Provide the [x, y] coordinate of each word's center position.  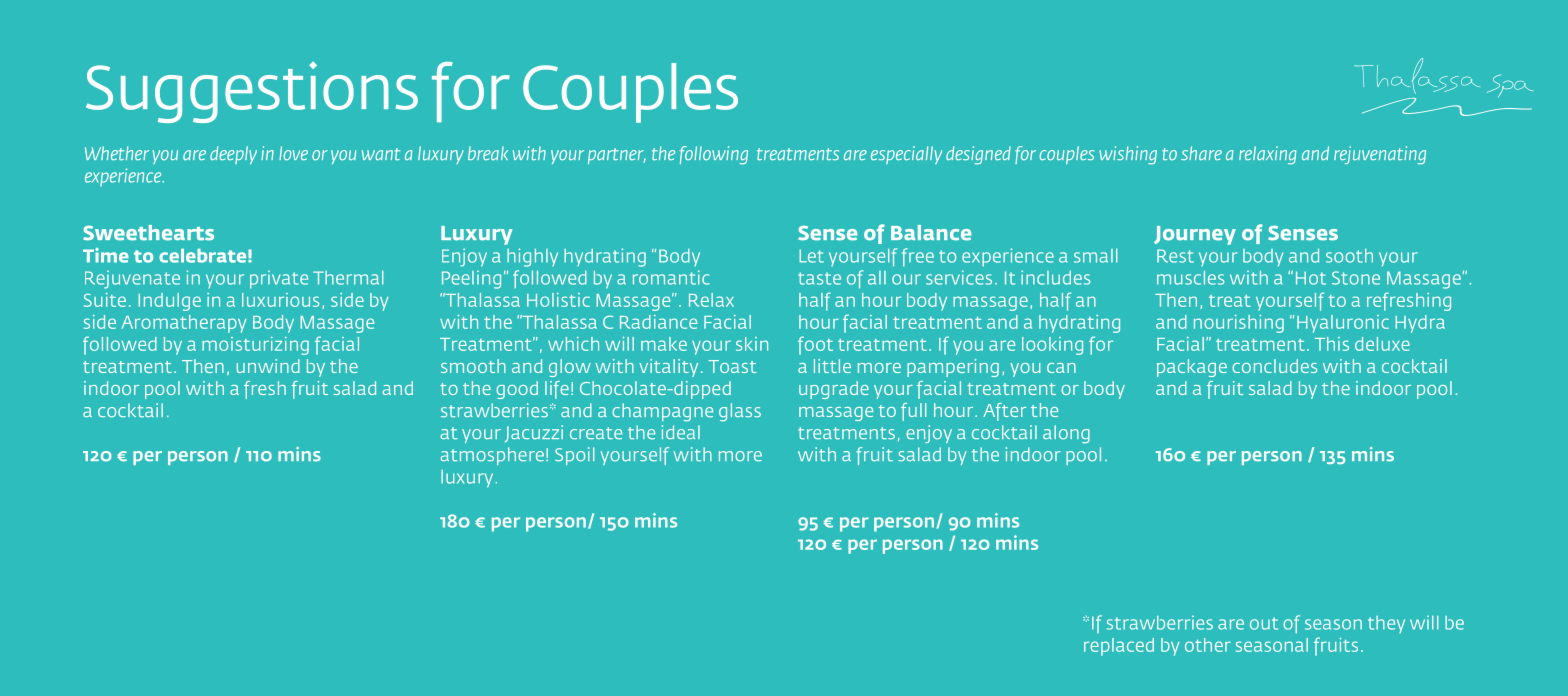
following [714, 155]
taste [819, 278]
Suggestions [252, 92]
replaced [1119, 647]
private [279, 279]
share [1201, 153]
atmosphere [492, 456]
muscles [1190, 278]
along [1066, 434]
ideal [681, 432]
